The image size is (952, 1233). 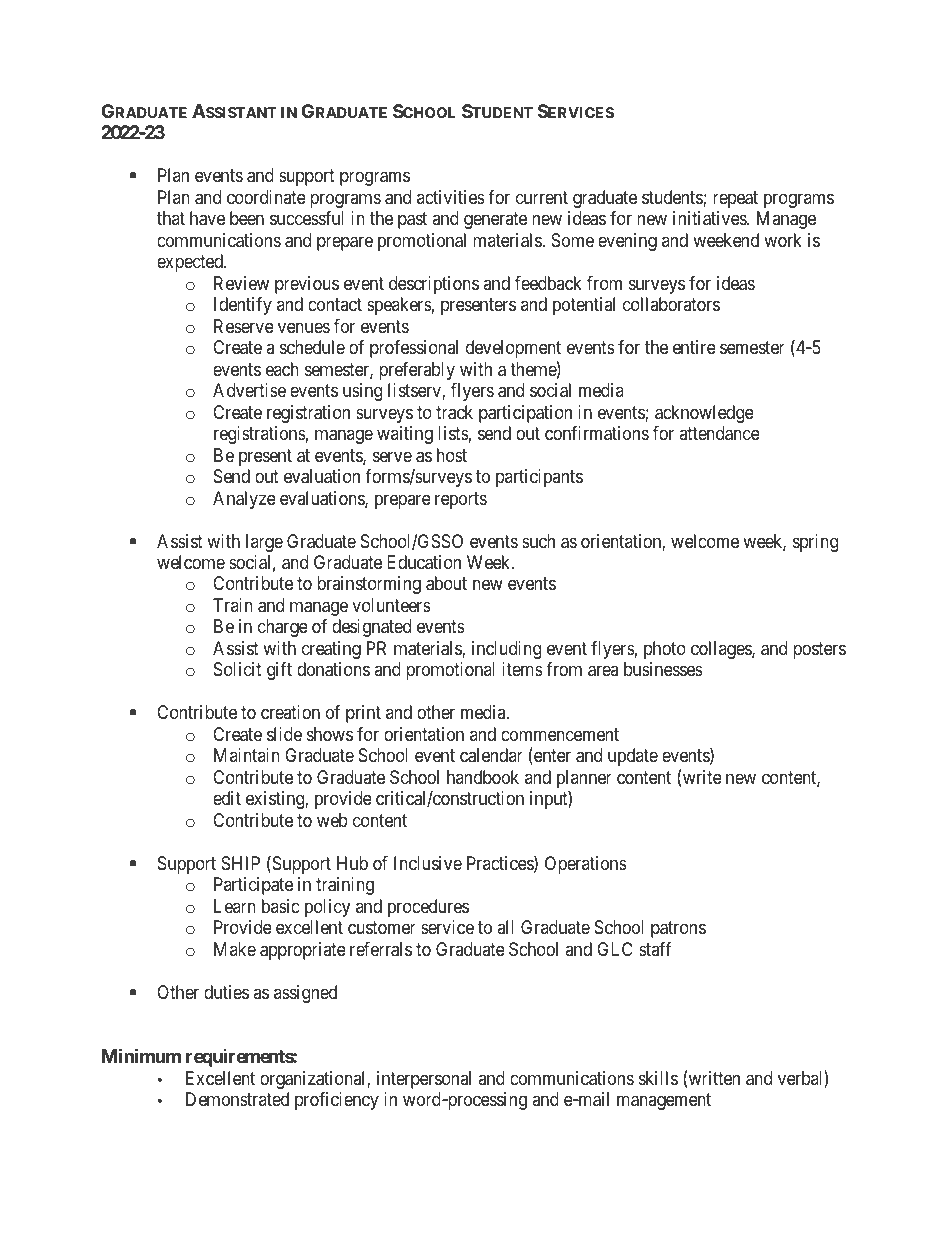 What do you see at coordinates (237, 1099) in the page?
I see `Demonstrated` at bounding box center [237, 1099].
